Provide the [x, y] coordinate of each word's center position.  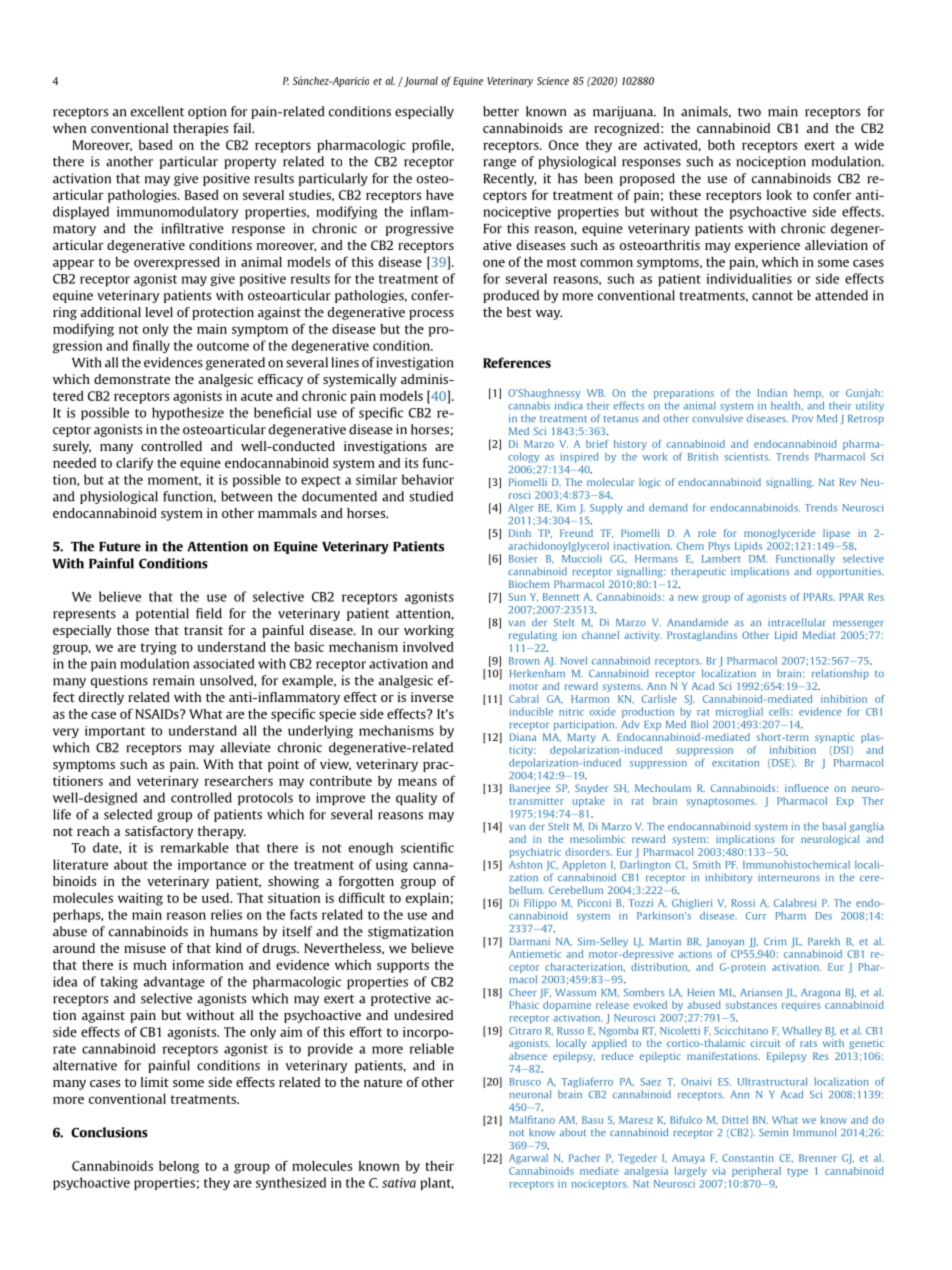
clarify [134, 464]
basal [834, 826]
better [501, 111]
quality [416, 798]
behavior [428, 479]
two [749, 112]
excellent [157, 111]
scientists [747, 457]
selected [128, 814]
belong [179, 1167]
